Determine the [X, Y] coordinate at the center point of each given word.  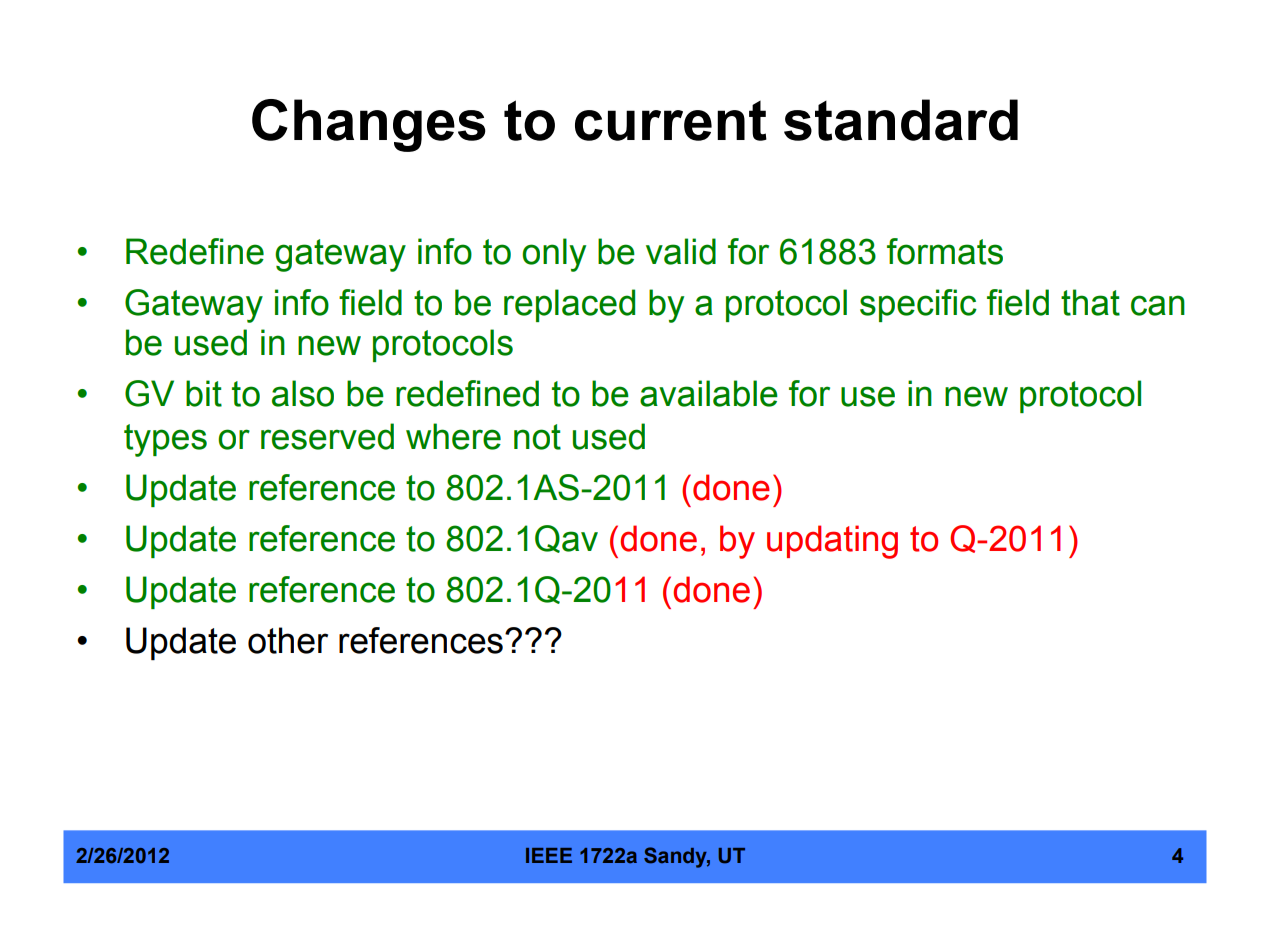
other [288, 640]
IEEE [549, 855]
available [709, 393]
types [165, 440]
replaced [569, 305]
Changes [369, 125]
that [1090, 302]
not [537, 437]
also [303, 393]
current [671, 120]
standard [901, 120]
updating [832, 542]
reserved [327, 436]
